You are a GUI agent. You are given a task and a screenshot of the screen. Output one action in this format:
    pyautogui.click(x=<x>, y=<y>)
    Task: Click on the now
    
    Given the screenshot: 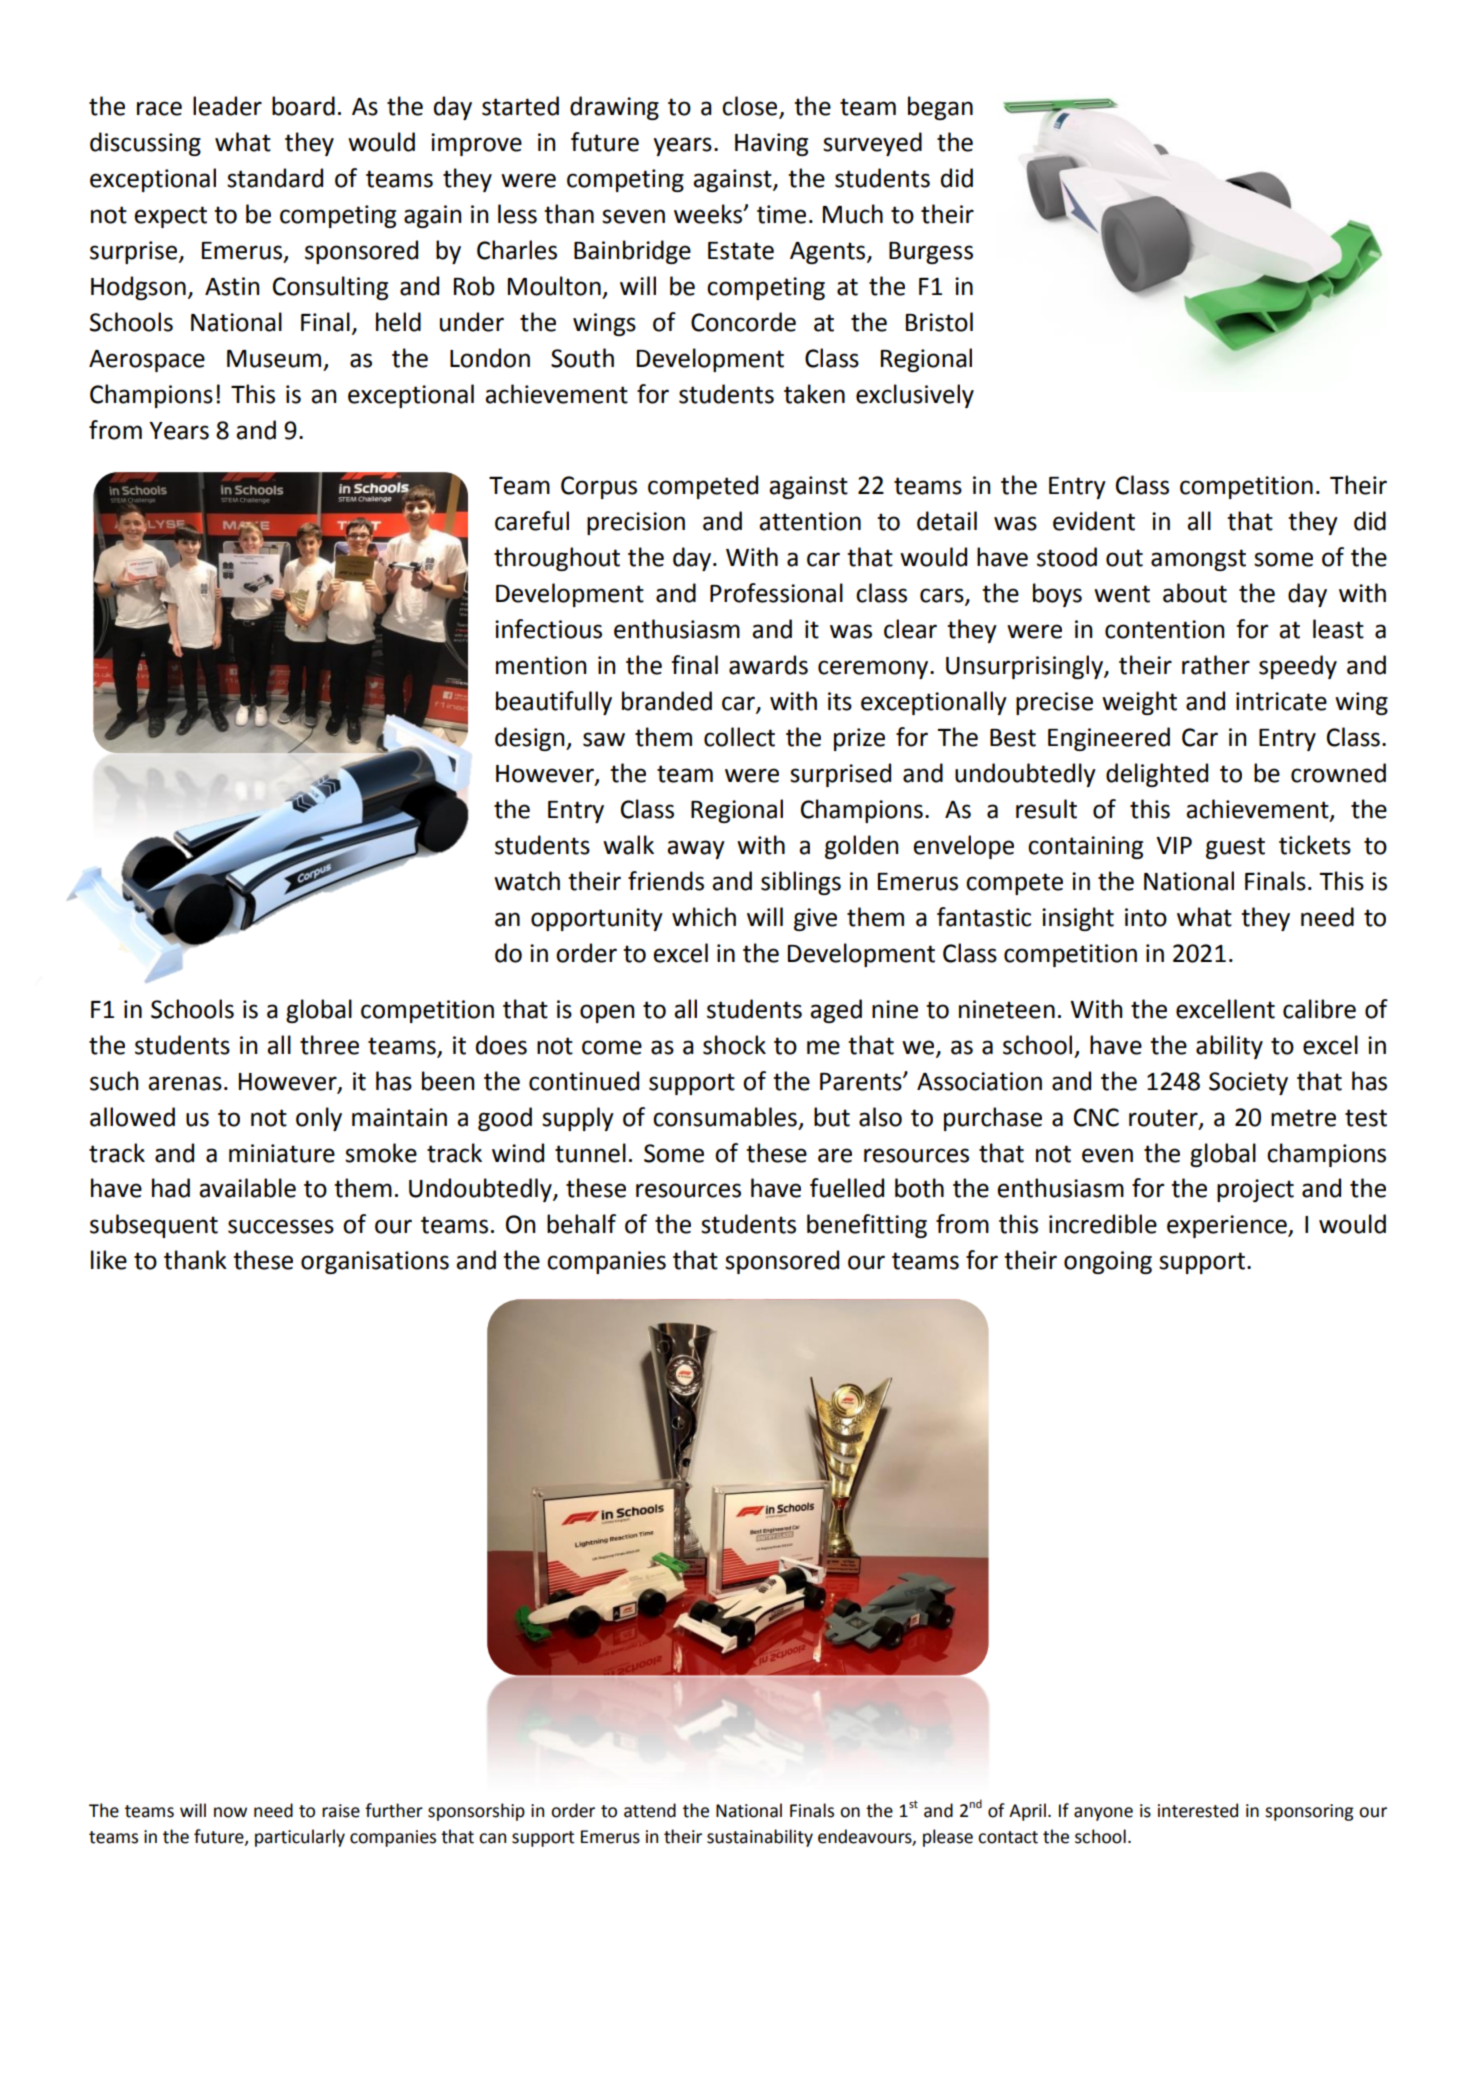 What is the action you would take?
    pyautogui.click(x=230, y=1812)
